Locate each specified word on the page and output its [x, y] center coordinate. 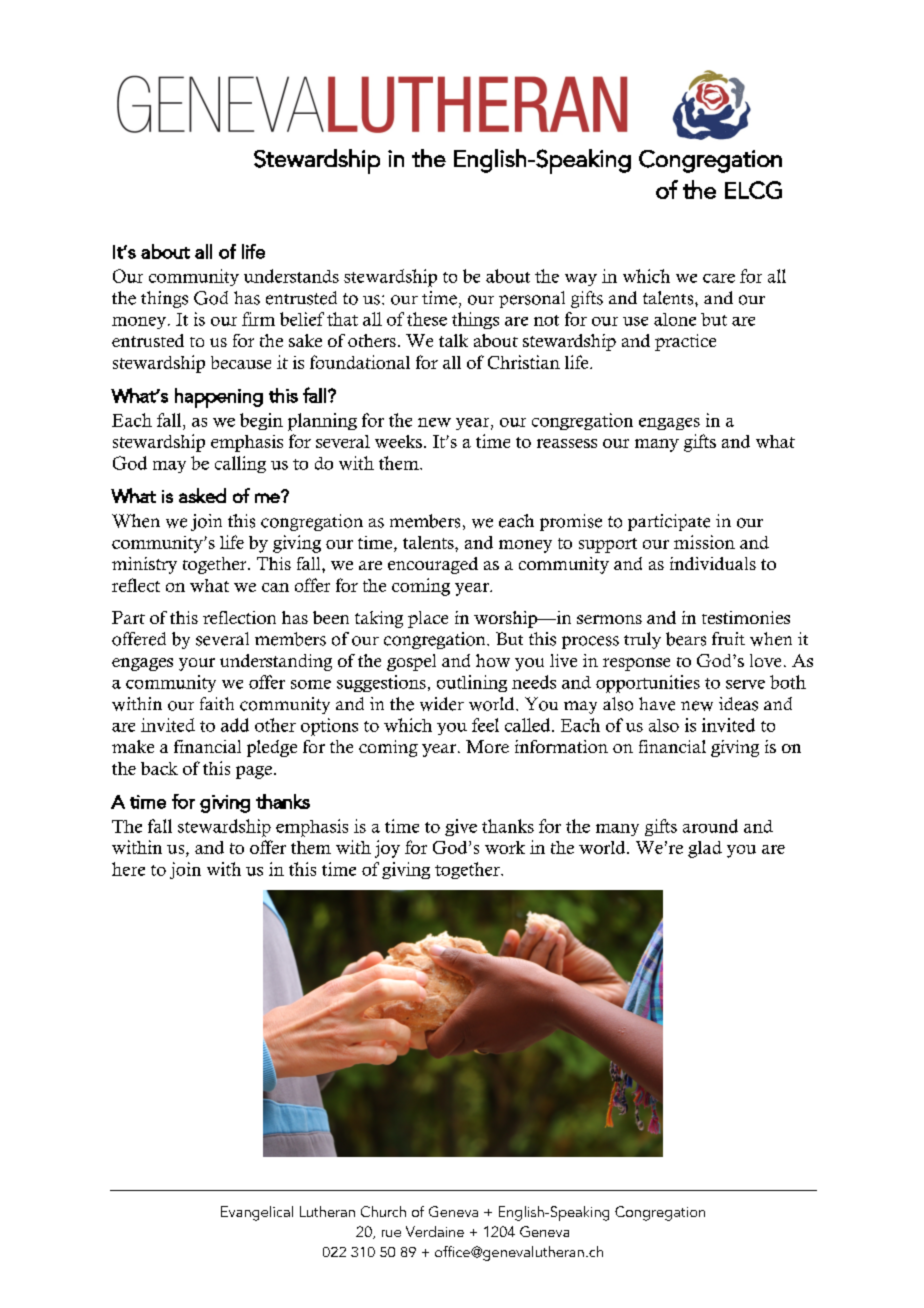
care [719, 278]
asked [202, 495]
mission [704, 542]
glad [705, 849]
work [505, 847]
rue [391, 1233]
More [487, 746]
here [128, 869]
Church [383, 1211]
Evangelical [257, 1213]
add [235, 725]
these [427, 319]
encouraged [433, 565]
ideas [738, 704]
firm [258, 319]
